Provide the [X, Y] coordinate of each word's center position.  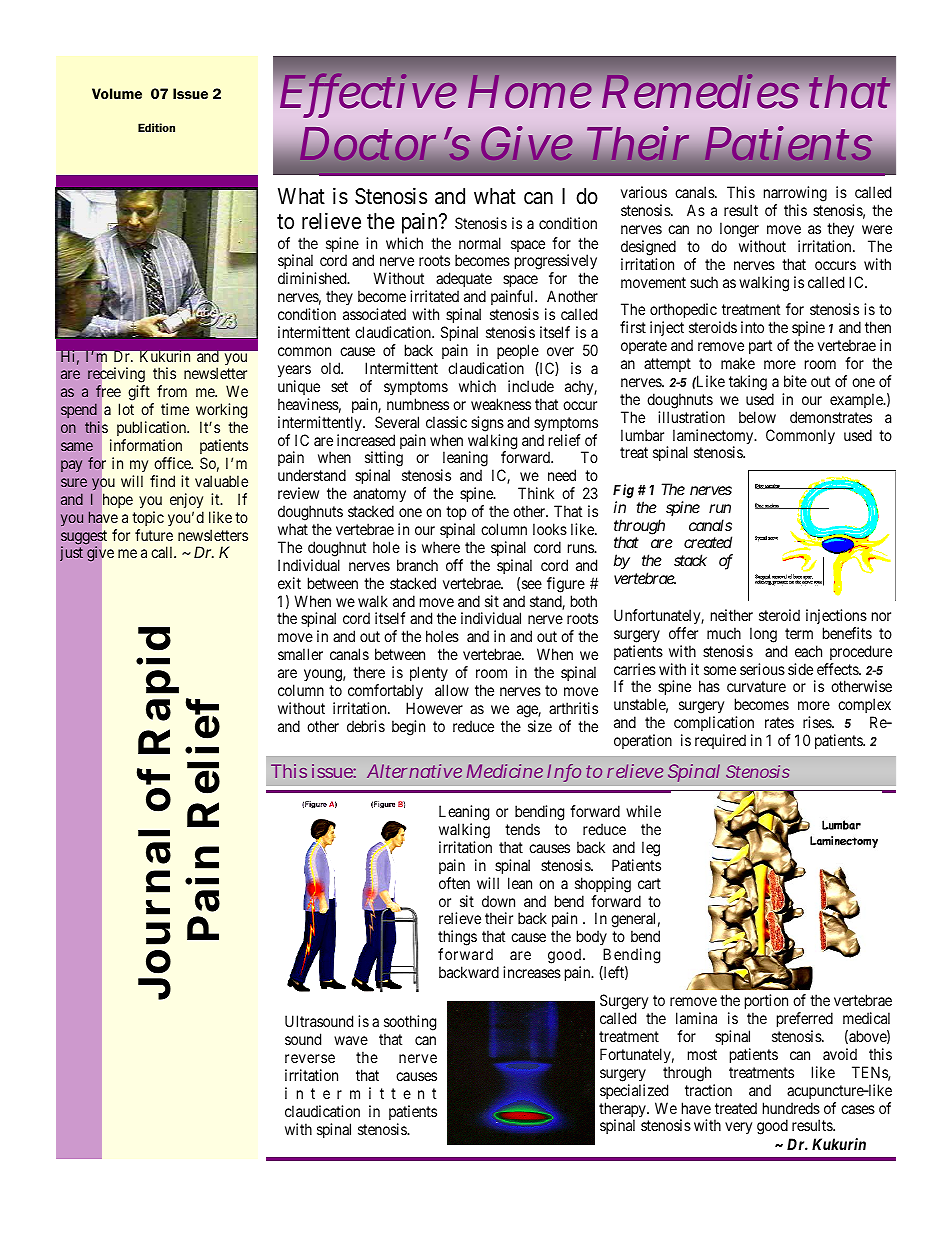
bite [795, 381]
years [294, 371]
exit [289, 583]
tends [522, 829]
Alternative [414, 771]
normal [480, 243]
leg [651, 849]
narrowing [795, 195]
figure [566, 585]
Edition [156, 127]
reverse [310, 1058]
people [518, 351]
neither [732, 615]
